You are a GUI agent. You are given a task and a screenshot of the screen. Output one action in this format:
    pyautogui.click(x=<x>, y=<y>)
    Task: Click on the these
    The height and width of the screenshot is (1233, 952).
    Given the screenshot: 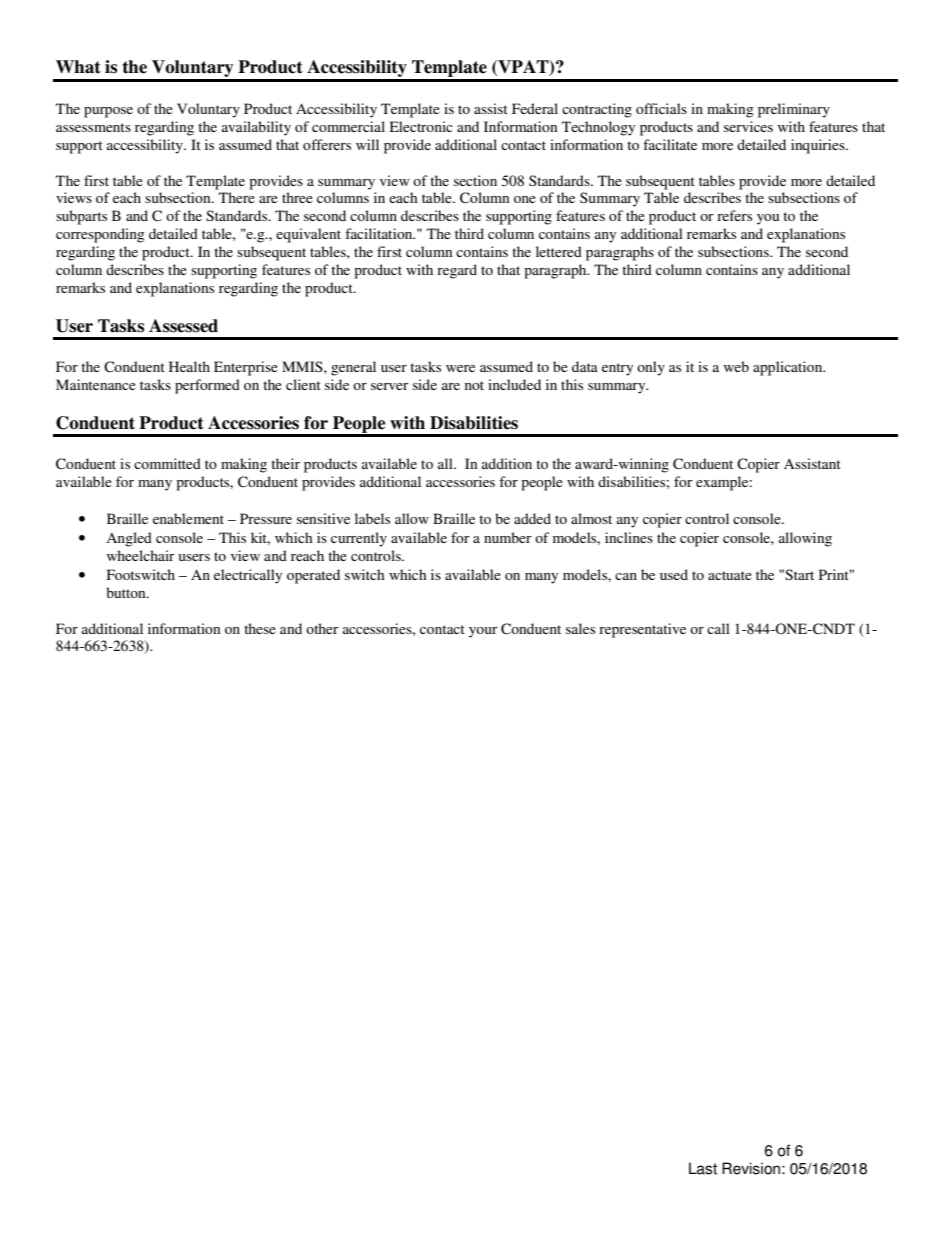 What is the action you would take?
    pyautogui.click(x=260, y=628)
